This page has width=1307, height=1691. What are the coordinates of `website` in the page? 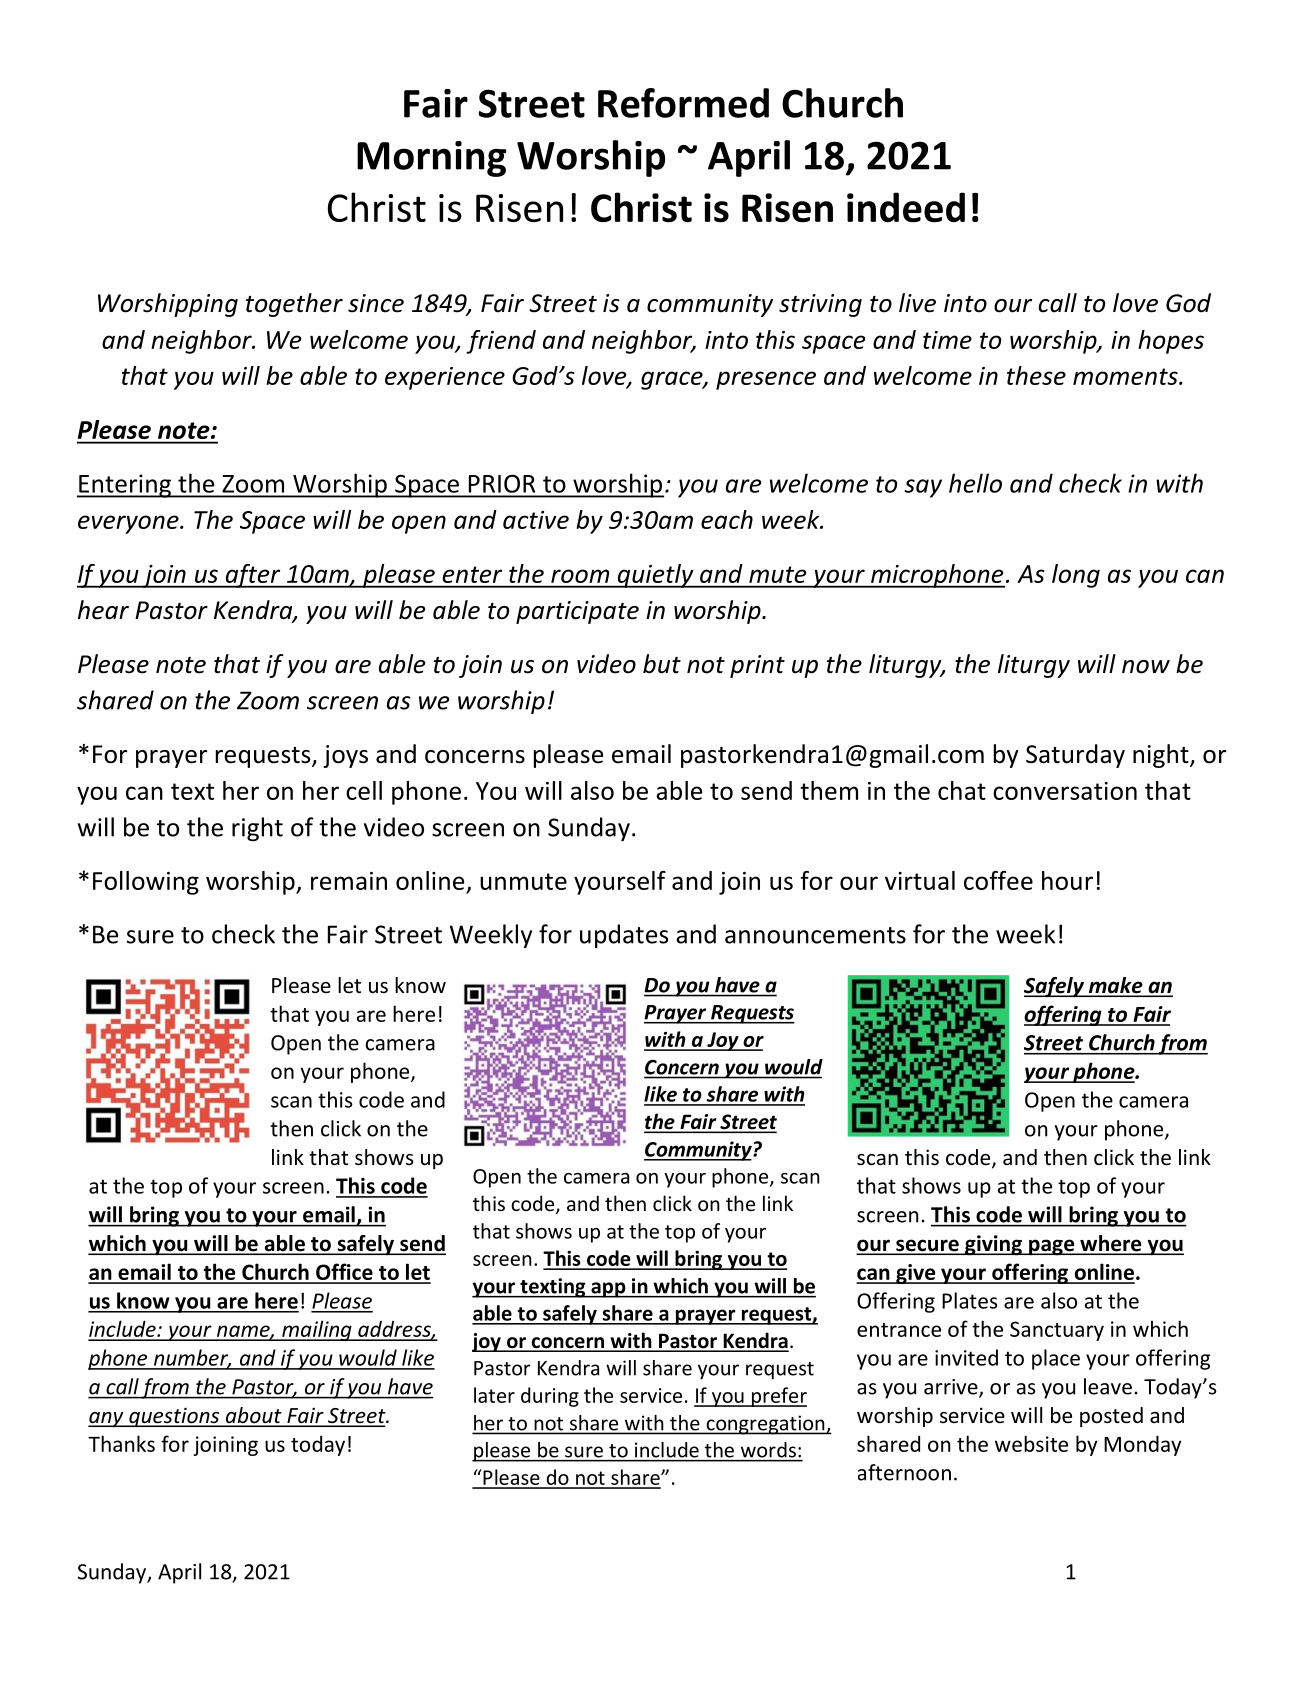 It's located at (1031, 1443).
